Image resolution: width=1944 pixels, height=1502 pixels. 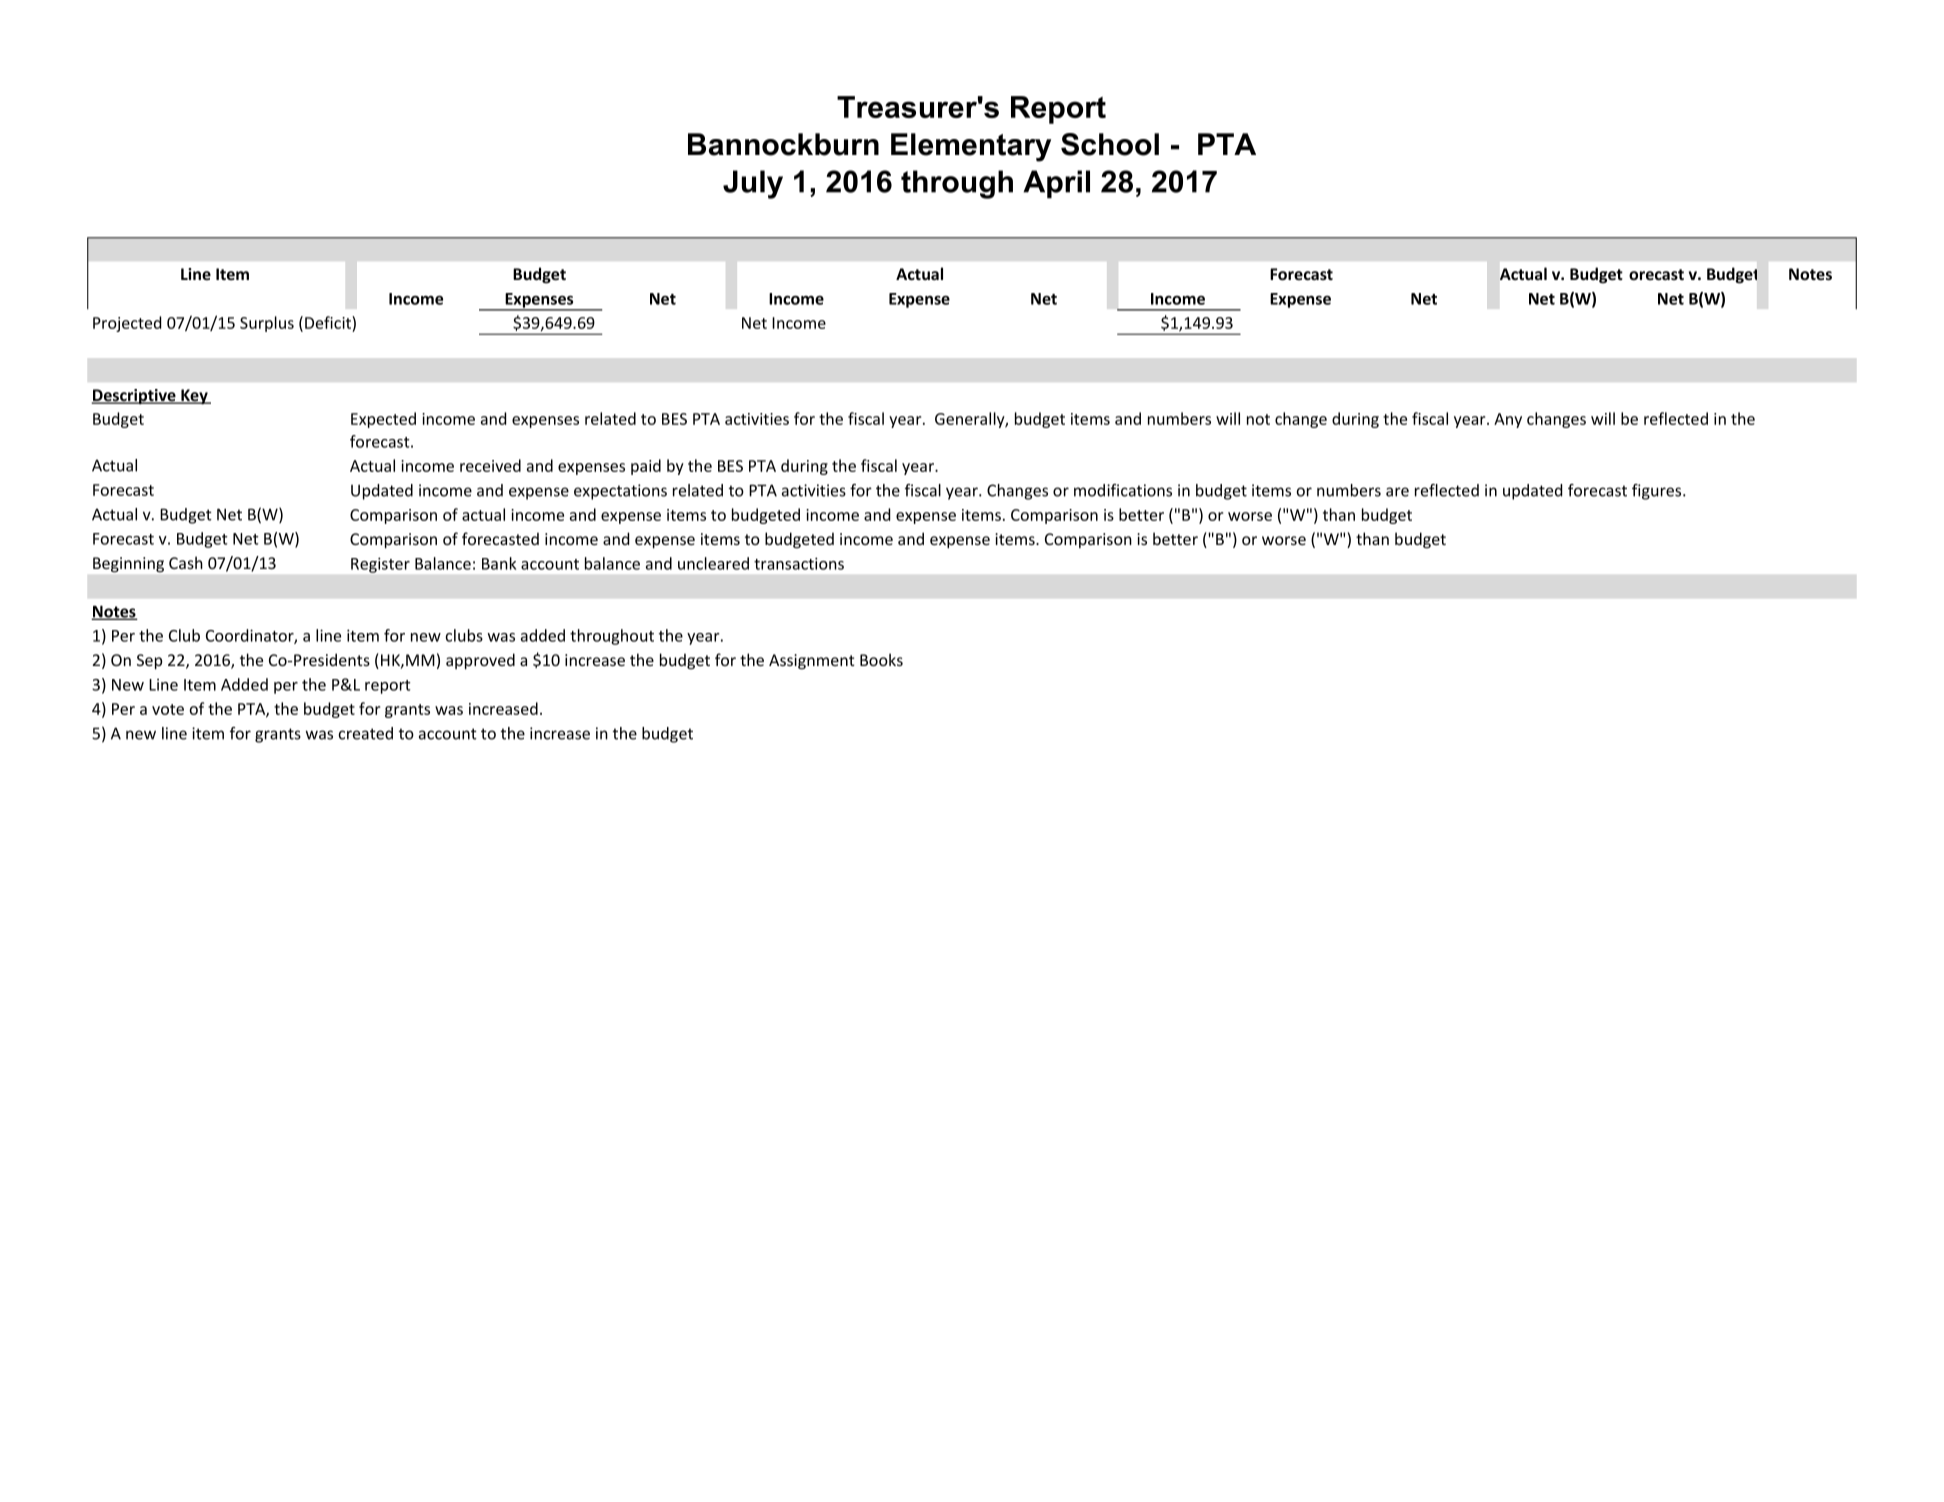 I want to click on Books, so click(x=881, y=659).
